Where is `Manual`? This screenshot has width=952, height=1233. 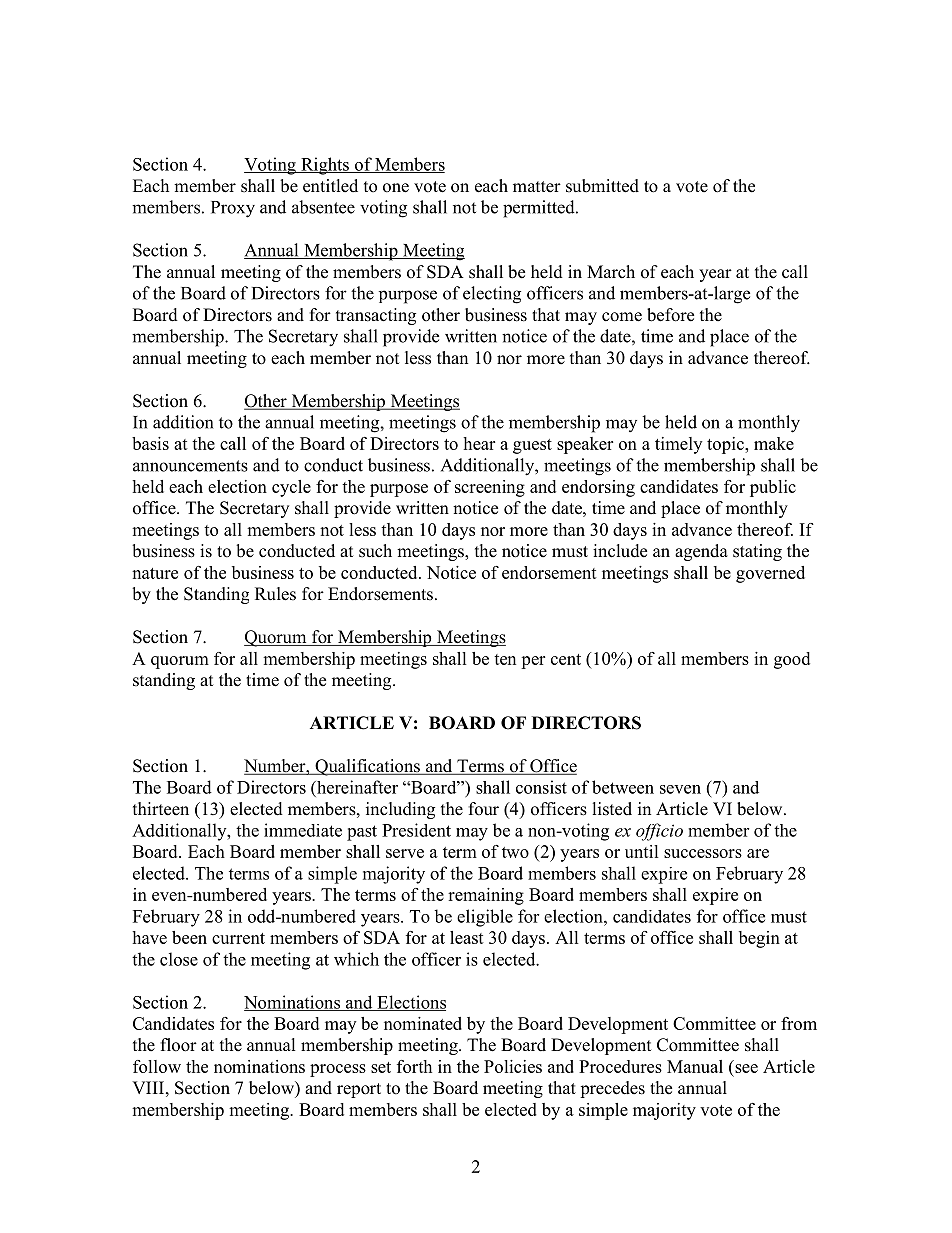 Manual is located at coordinates (695, 1066).
